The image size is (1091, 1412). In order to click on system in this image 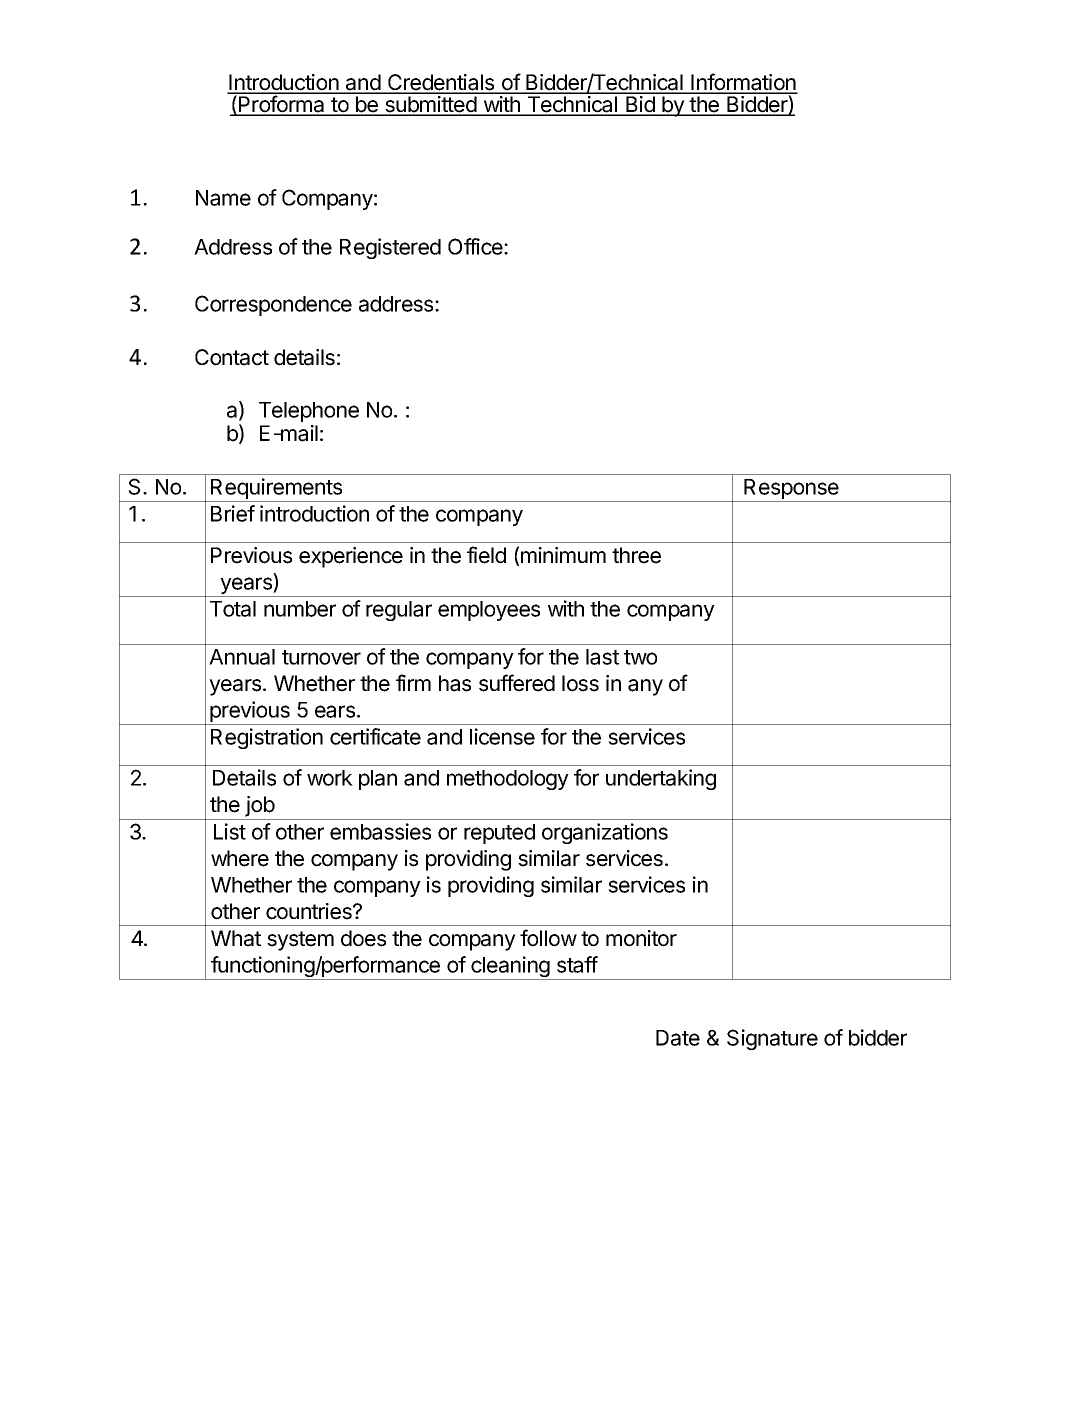, I will do `click(300, 941)`.
